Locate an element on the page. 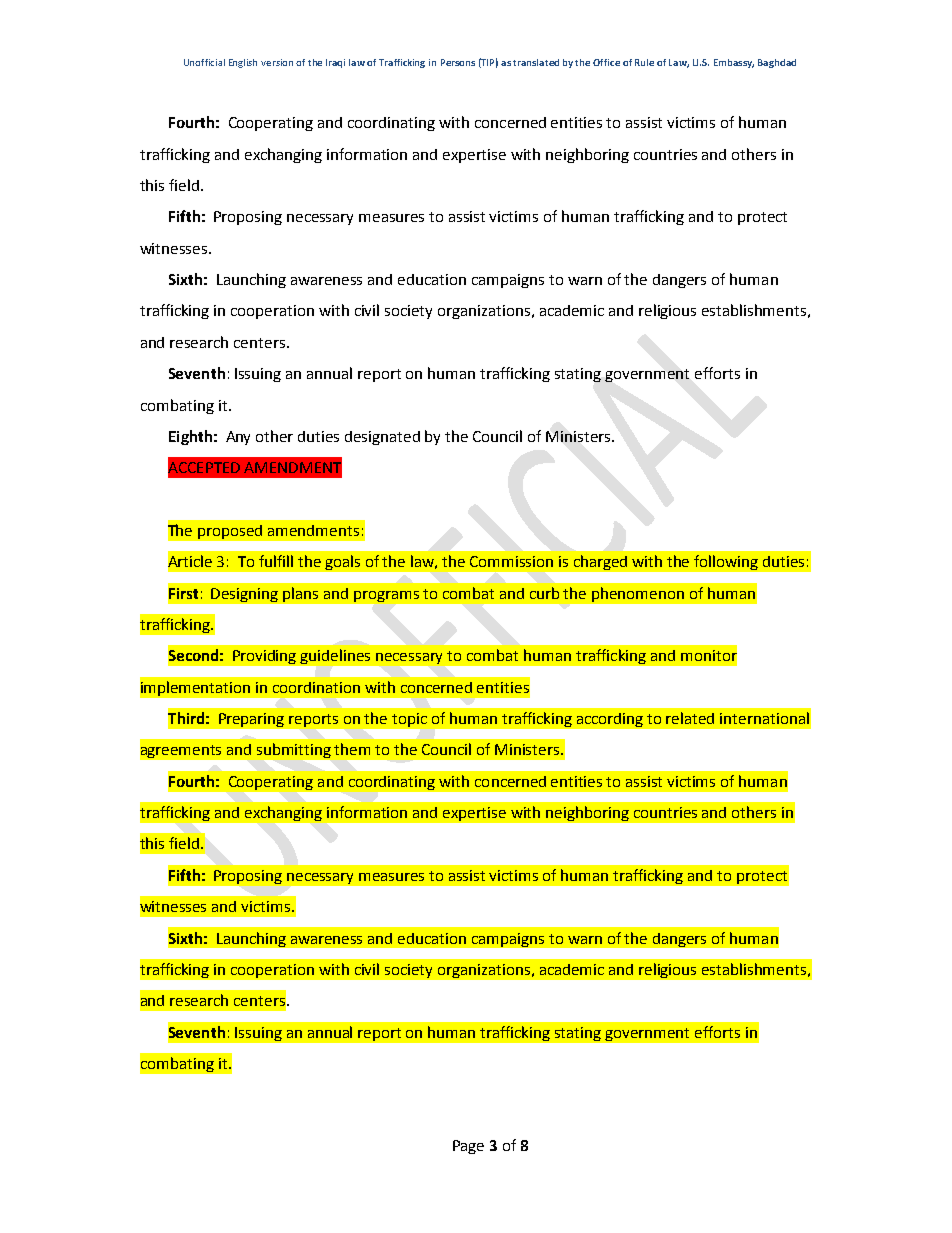 The height and width of the image is (1233, 952). following is located at coordinates (726, 562).
